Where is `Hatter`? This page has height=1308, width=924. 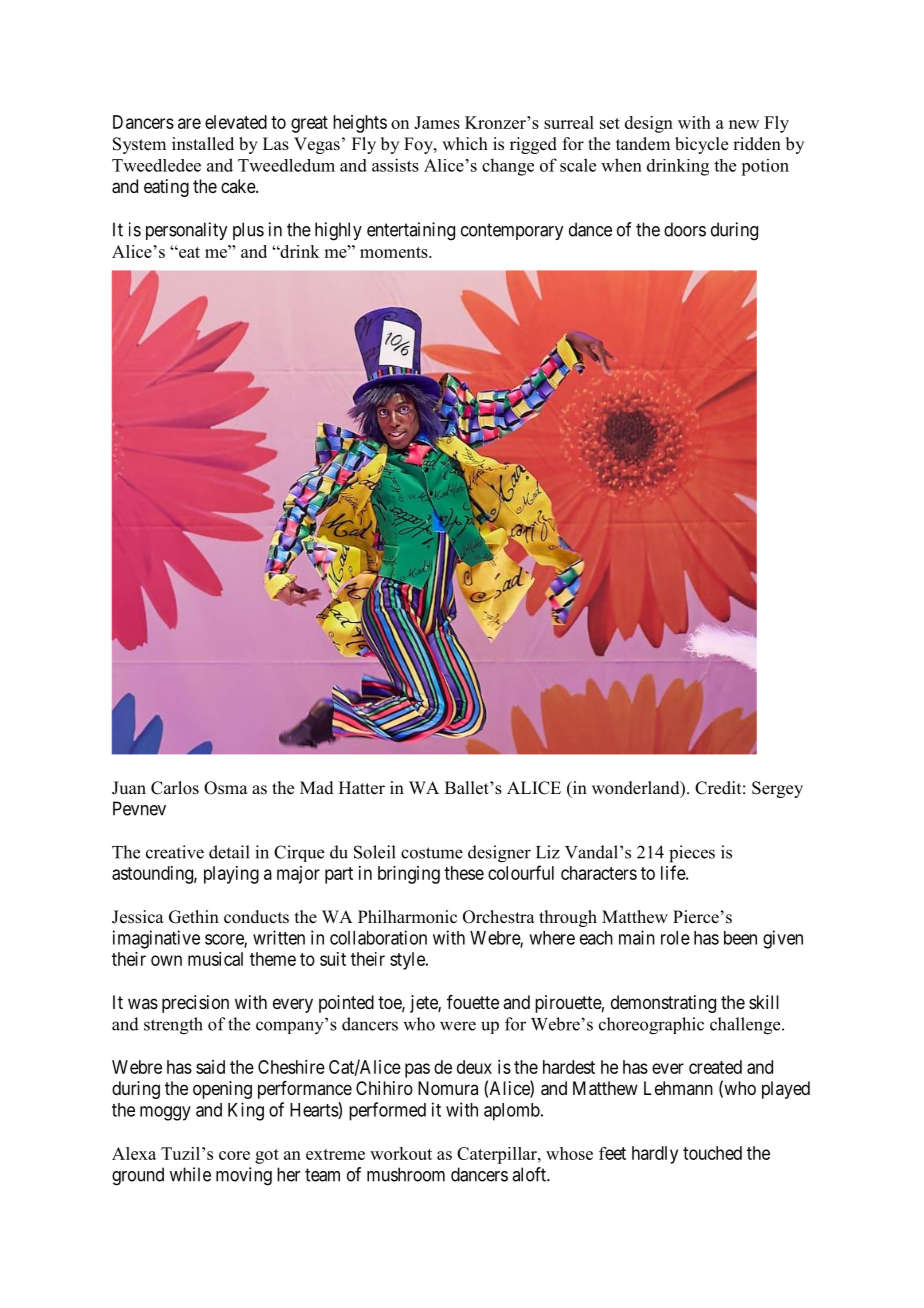 Hatter is located at coordinates (362, 788).
